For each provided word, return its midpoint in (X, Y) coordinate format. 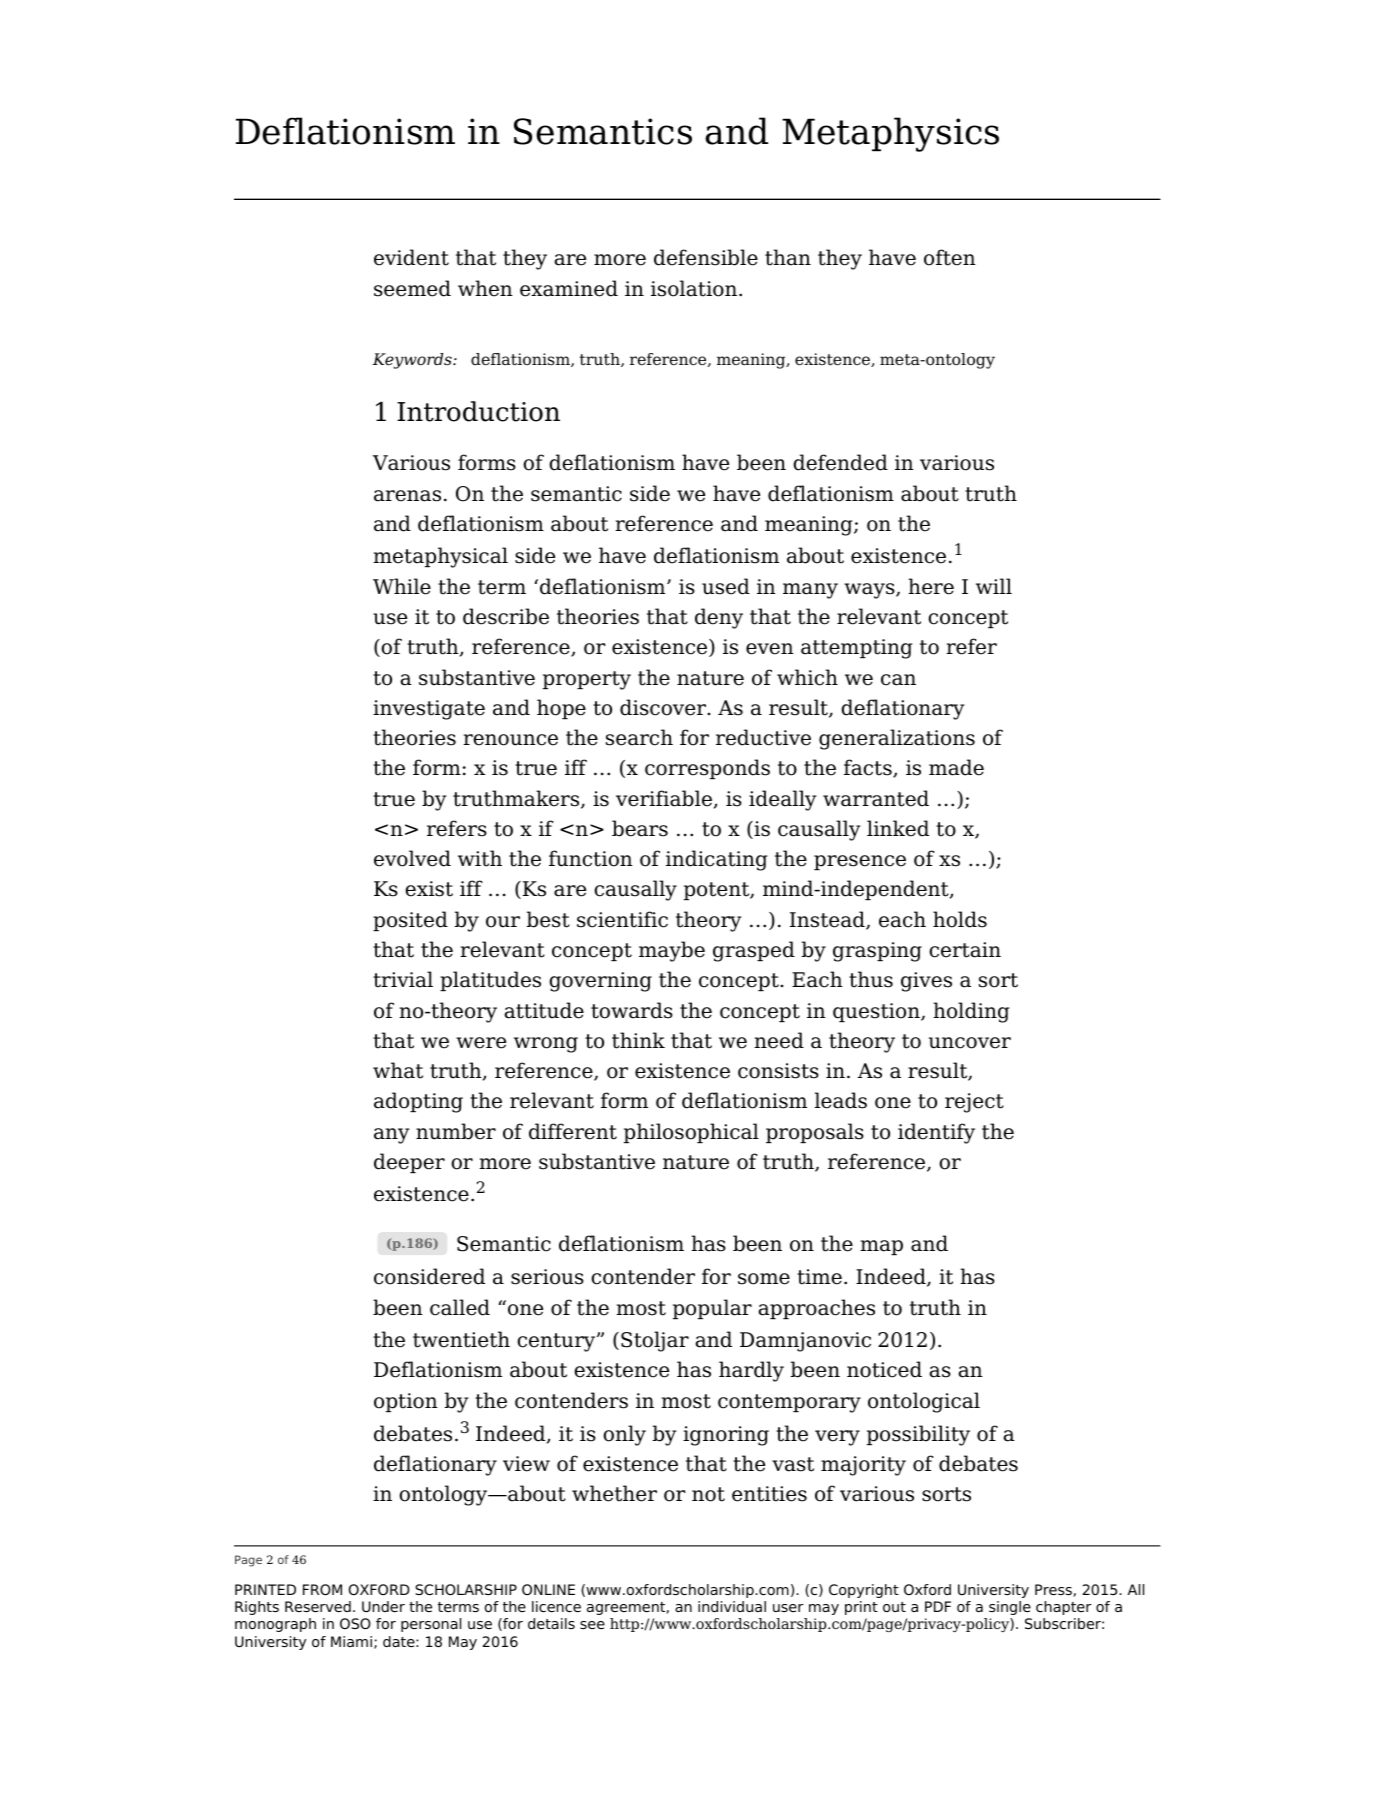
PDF (938, 1606)
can (898, 680)
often (949, 257)
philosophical (691, 1133)
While (402, 586)
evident (411, 257)
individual (732, 1606)
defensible (706, 257)
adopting (418, 1102)
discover (664, 707)
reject (974, 1103)
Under (383, 1606)
